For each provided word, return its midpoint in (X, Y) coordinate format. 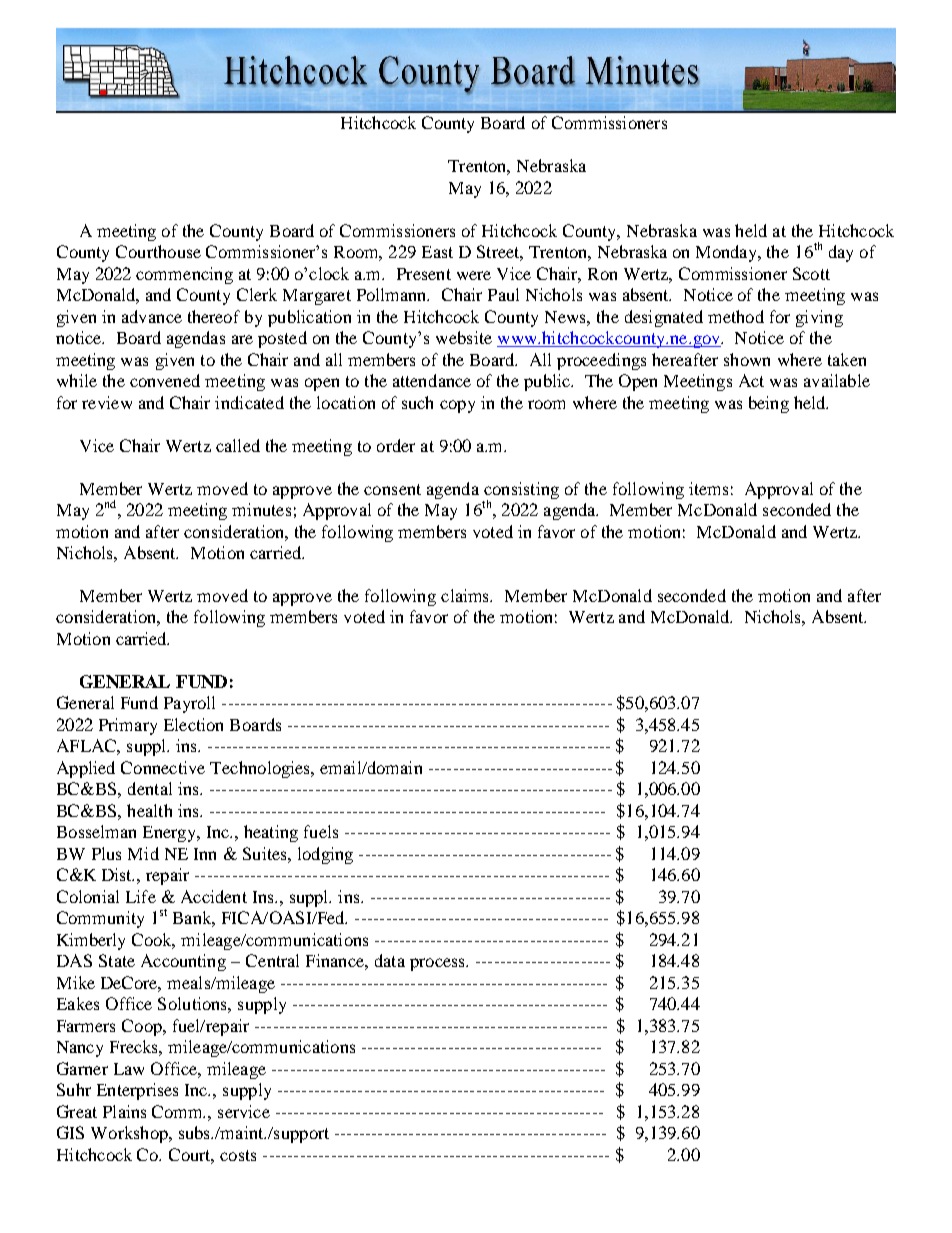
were (474, 275)
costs (238, 1155)
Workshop (130, 1134)
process (438, 964)
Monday (728, 253)
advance (152, 316)
